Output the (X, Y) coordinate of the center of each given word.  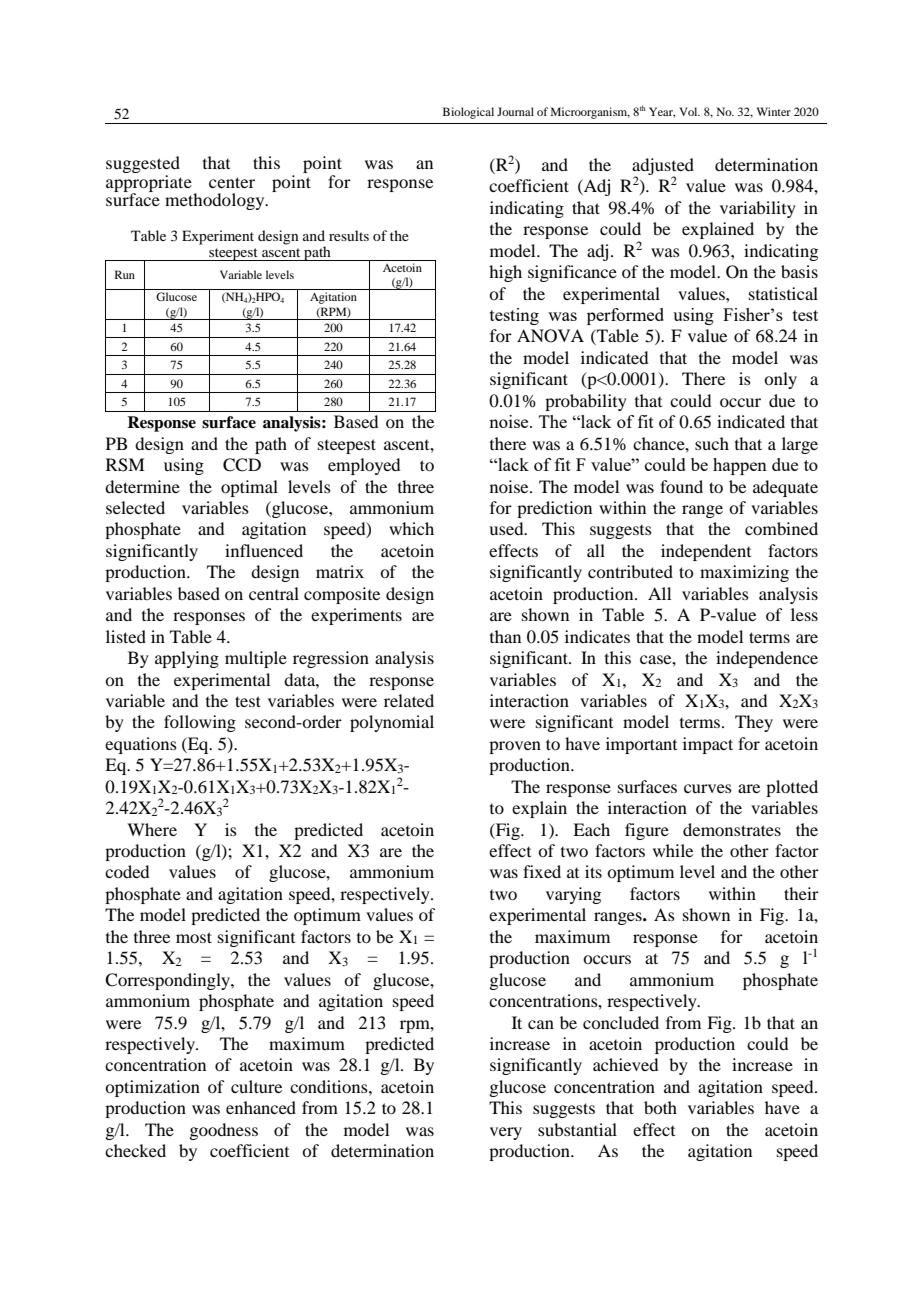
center (232, 182)
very (506, 1133)
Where (152, 829)
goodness (223, 1131)
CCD (242, 465)
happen (740, 466)
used (507, 528)
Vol (689, 111)
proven (515, 747)
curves (708, 788)
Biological (468, 113)
